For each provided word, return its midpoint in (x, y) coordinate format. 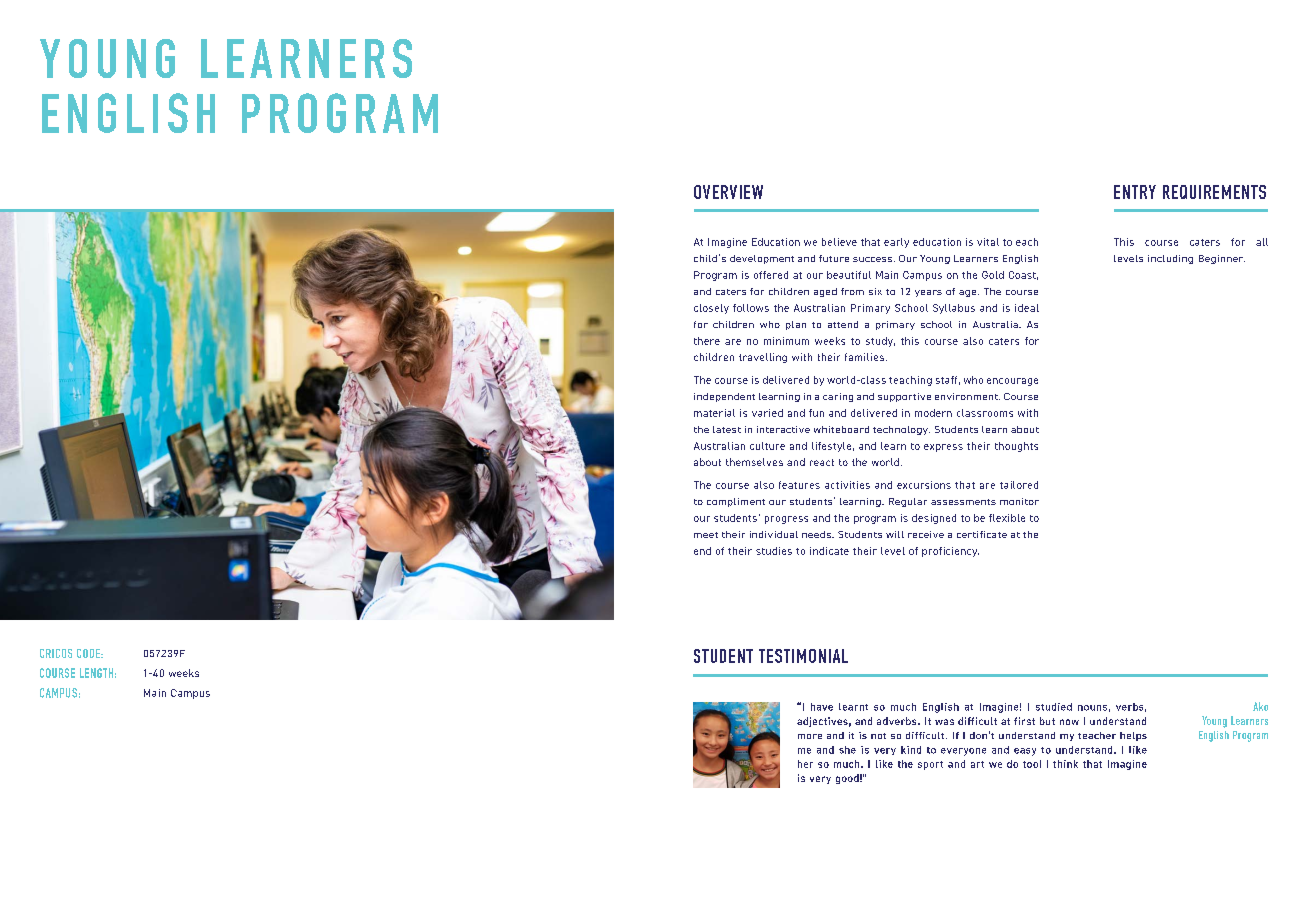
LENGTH (96, 673)
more (810, 736)
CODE (89, 653)
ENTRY (1135, 192)
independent (724, 397)
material (714, 413)
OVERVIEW (728, 192)
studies (774, 551)
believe (839, 242)
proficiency (950, 552)
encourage (1012, 382)
